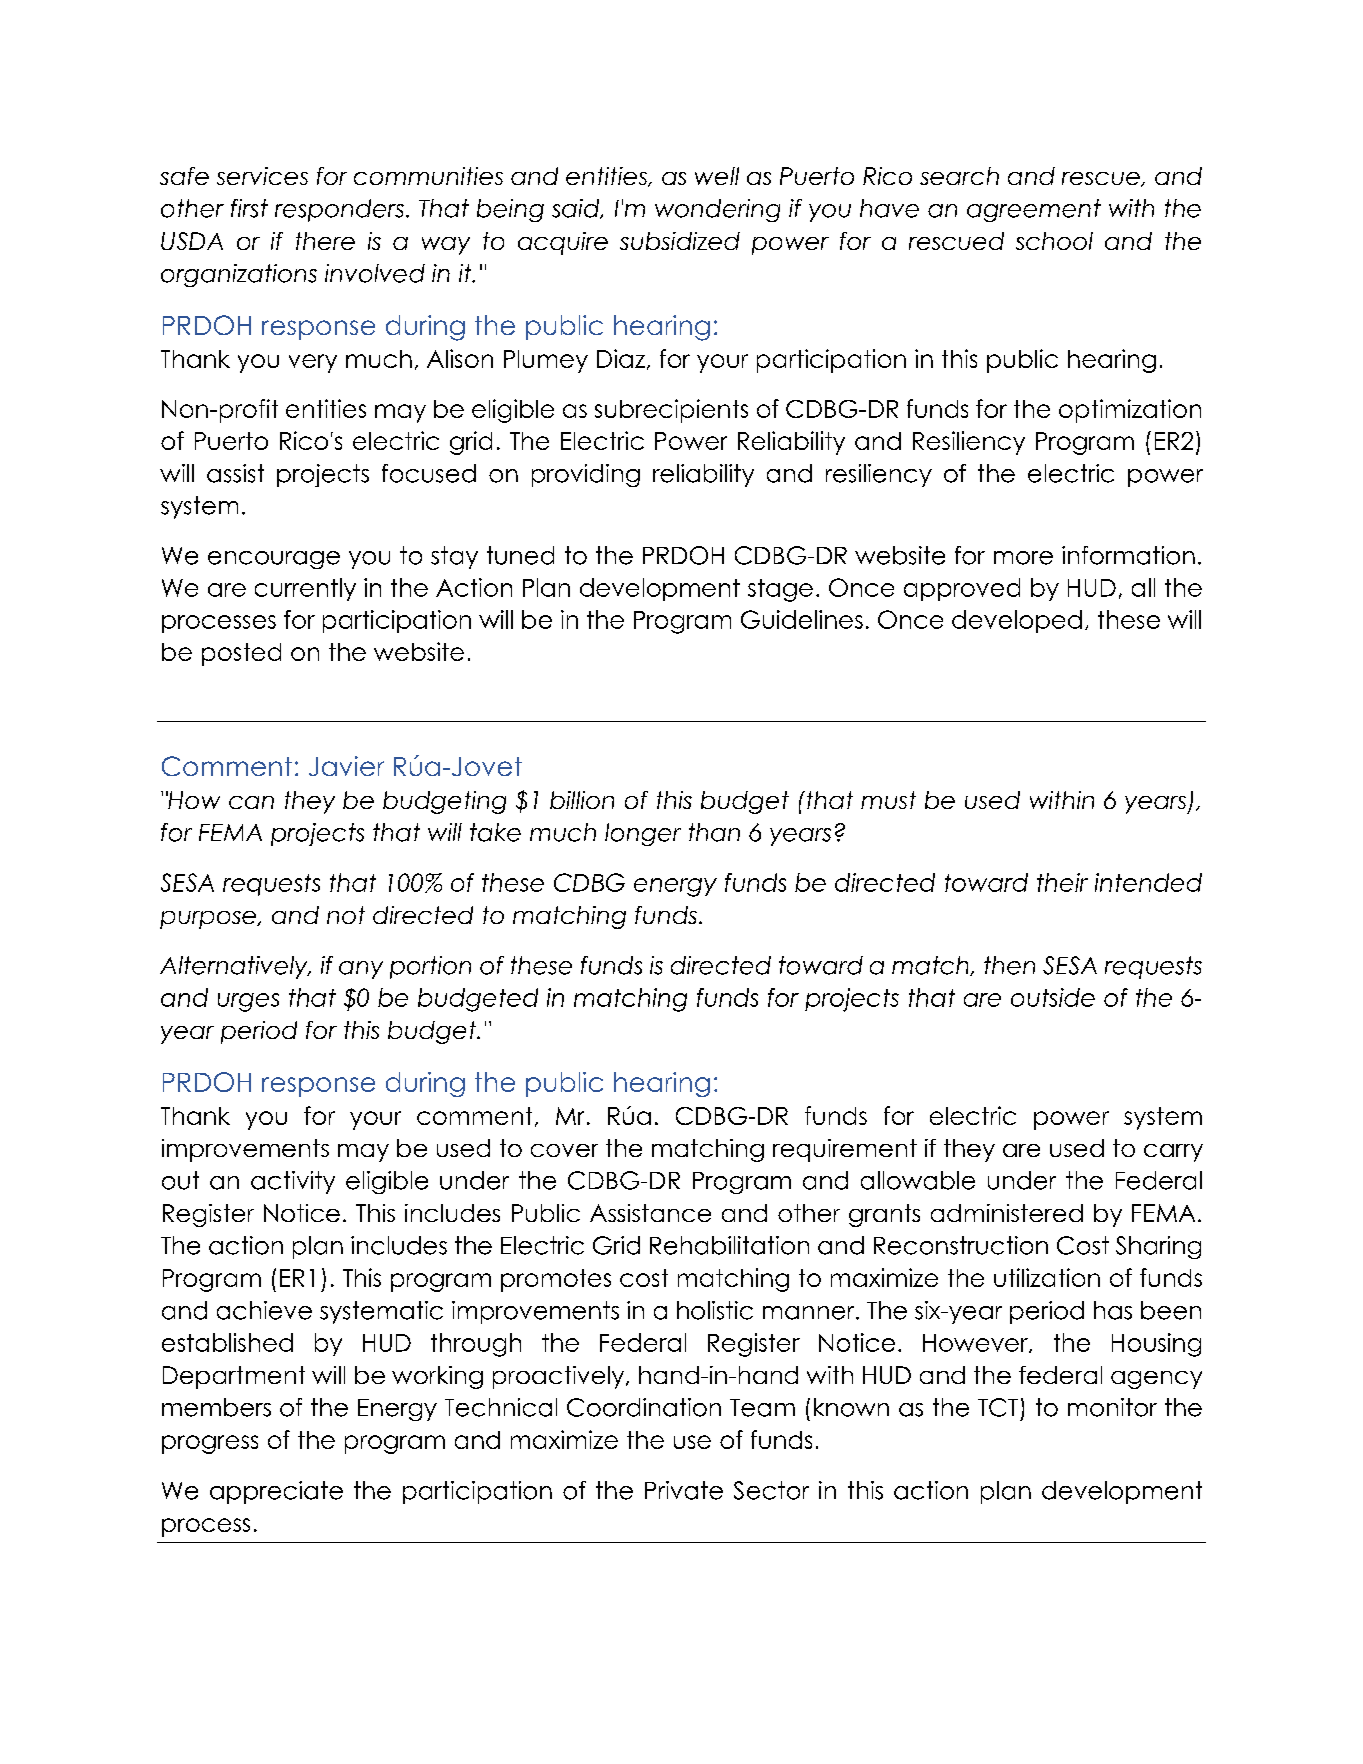 This image has height=1764, width=1363. What do you see at coordinates (643, 834) in the image?
I see `longer` at bounding box center [643, 834].
